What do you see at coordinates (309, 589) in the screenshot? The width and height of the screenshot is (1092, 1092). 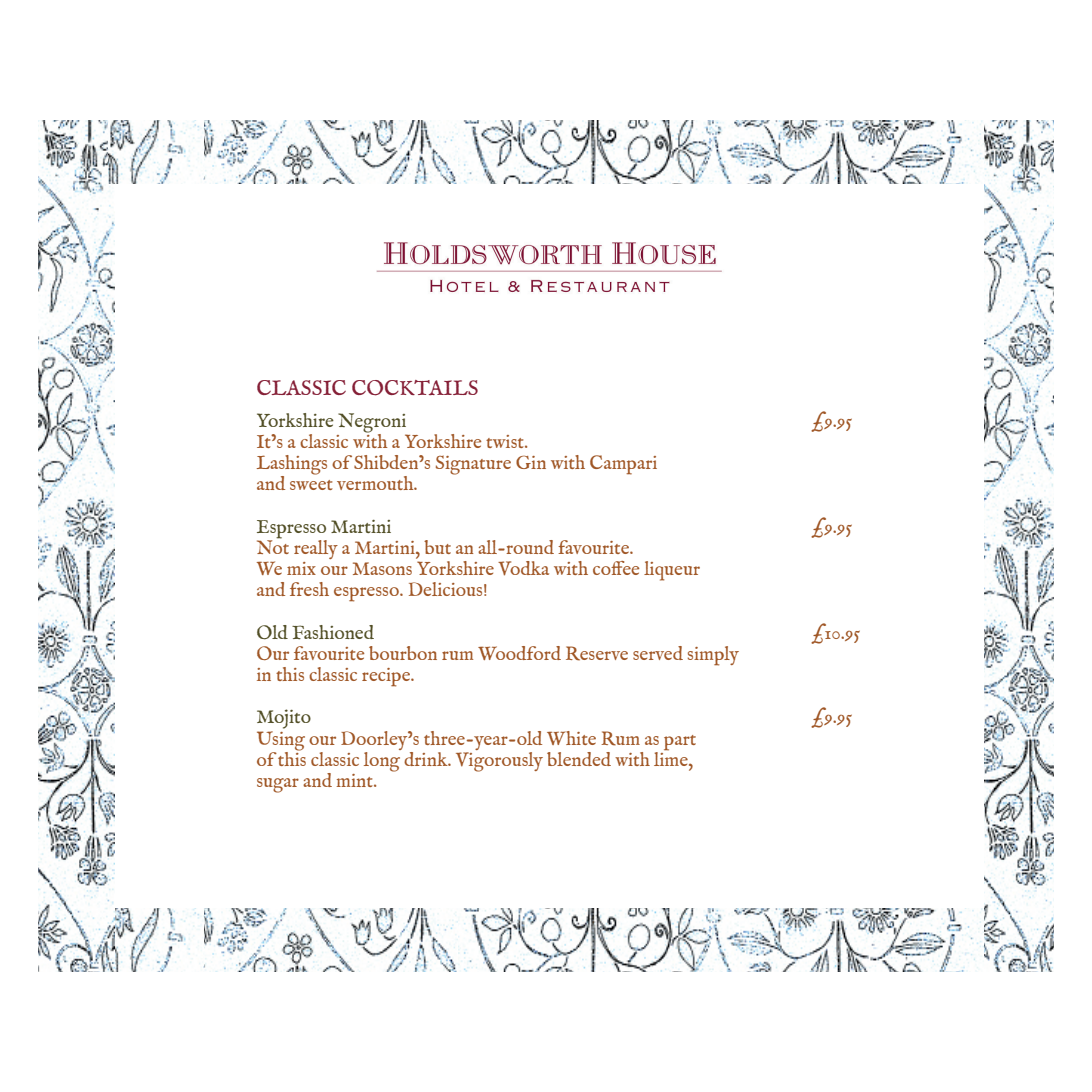 I see `fresh` at bounding box center [309, 589].
